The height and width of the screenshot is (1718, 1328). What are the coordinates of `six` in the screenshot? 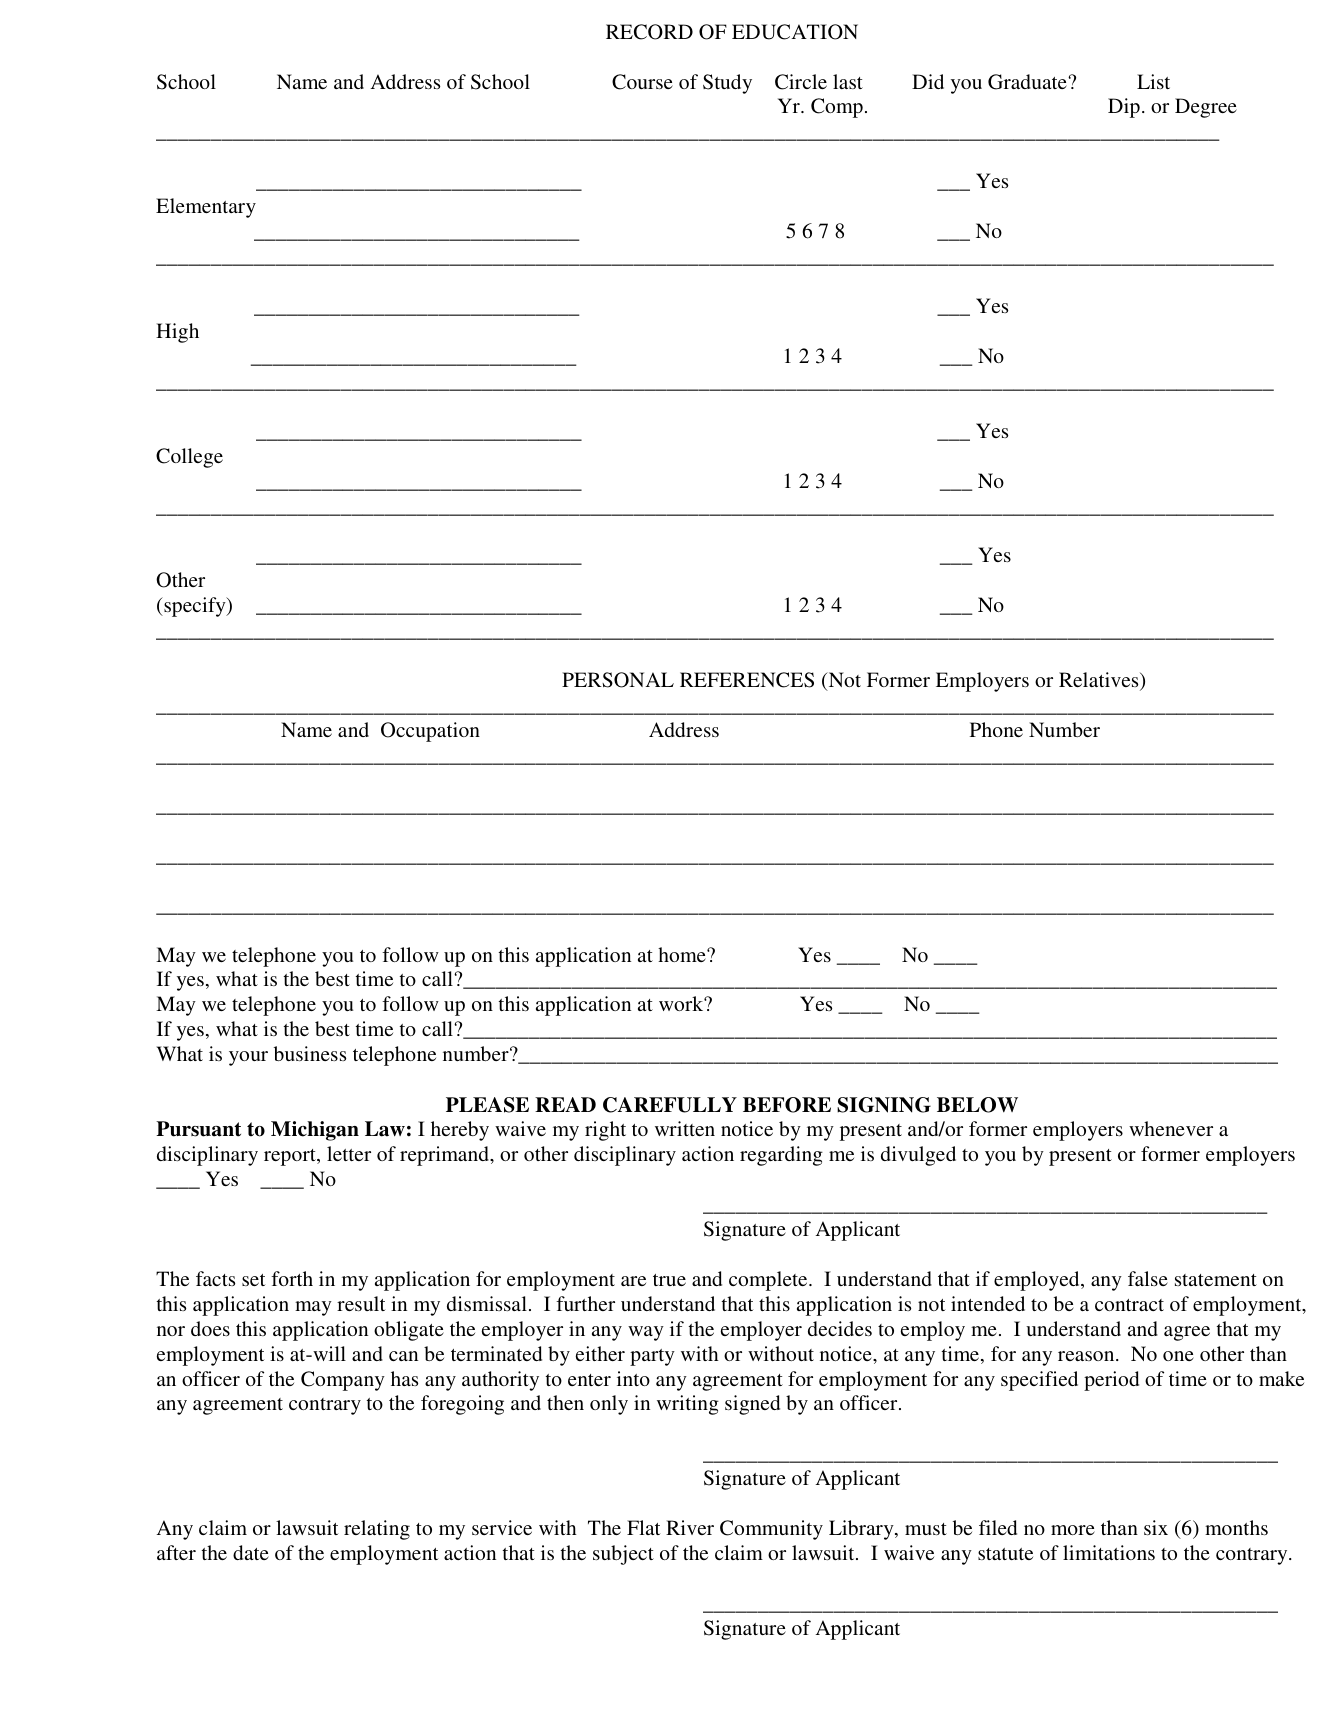 It's located at (1156, 1527).
